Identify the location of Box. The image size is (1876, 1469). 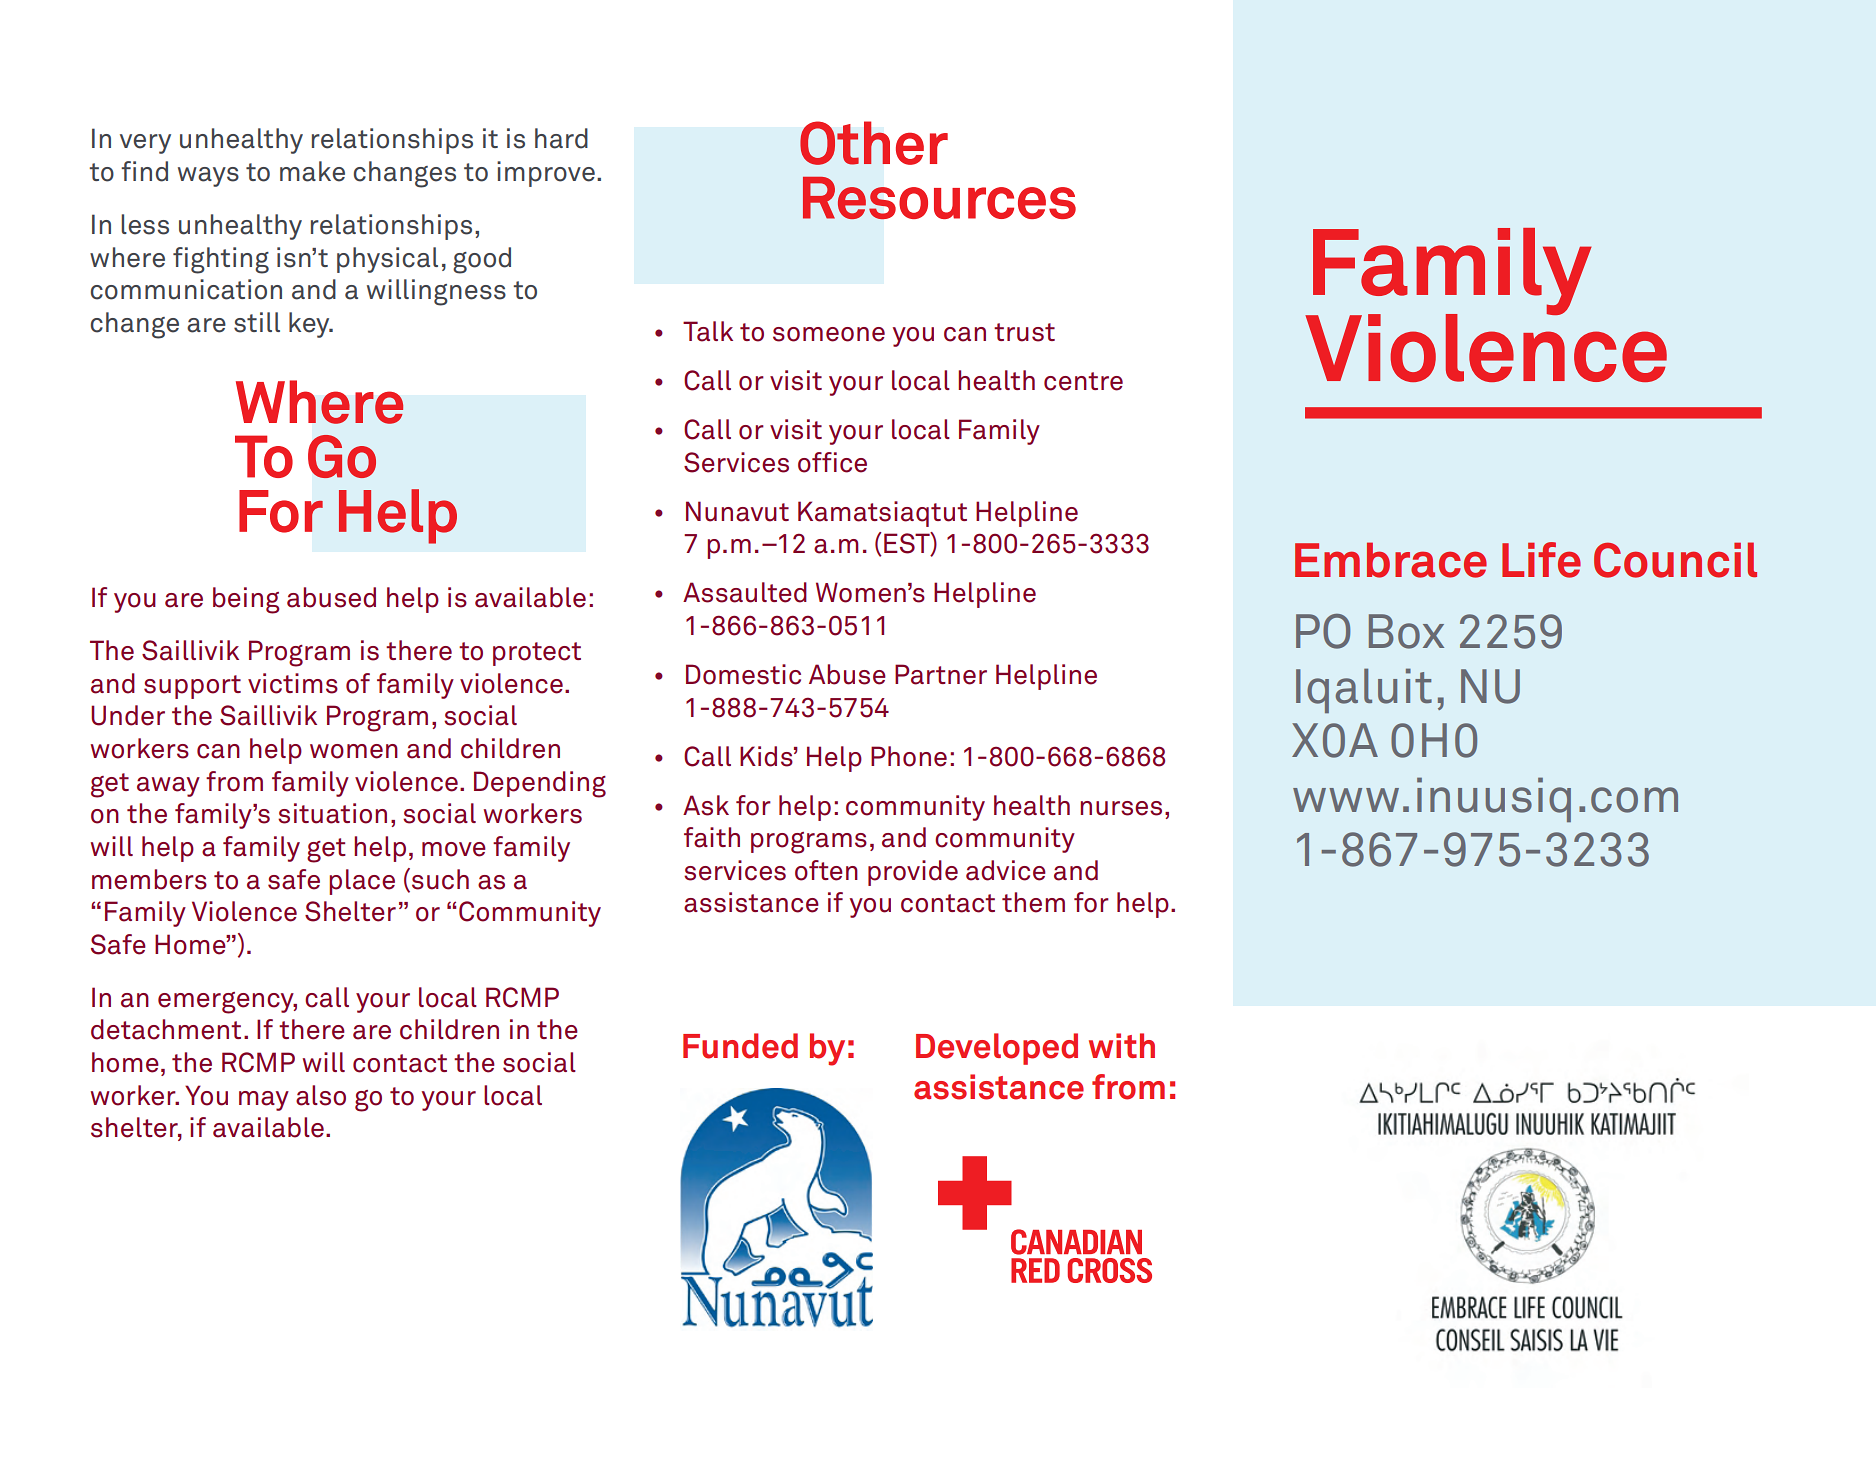
(1406, 631).
